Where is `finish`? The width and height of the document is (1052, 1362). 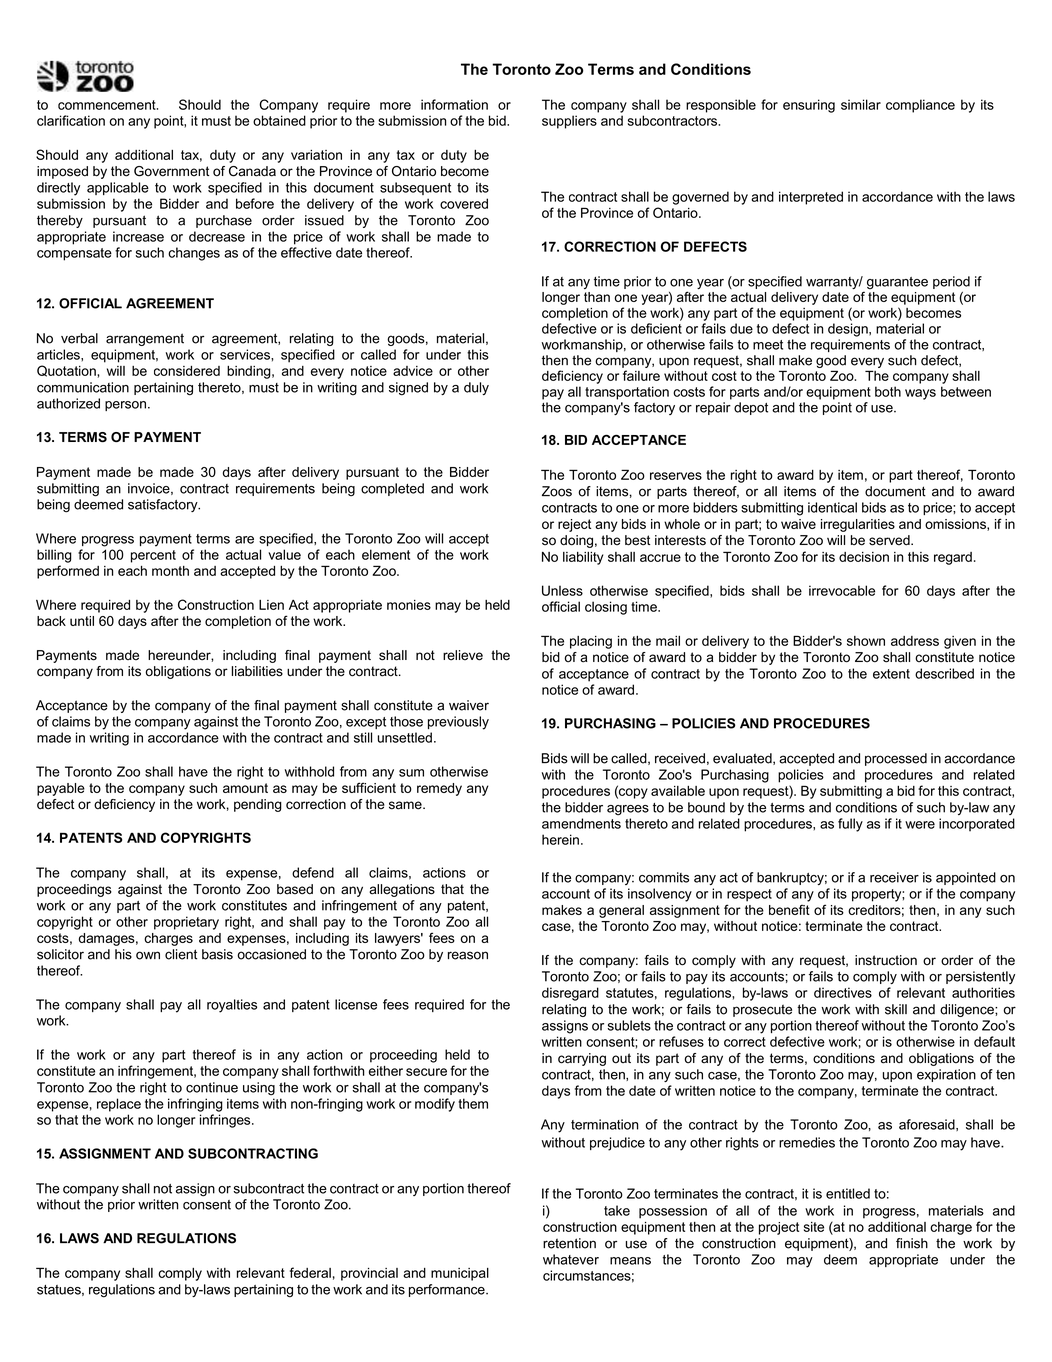
finish is located at coordinates (912, 1243).
